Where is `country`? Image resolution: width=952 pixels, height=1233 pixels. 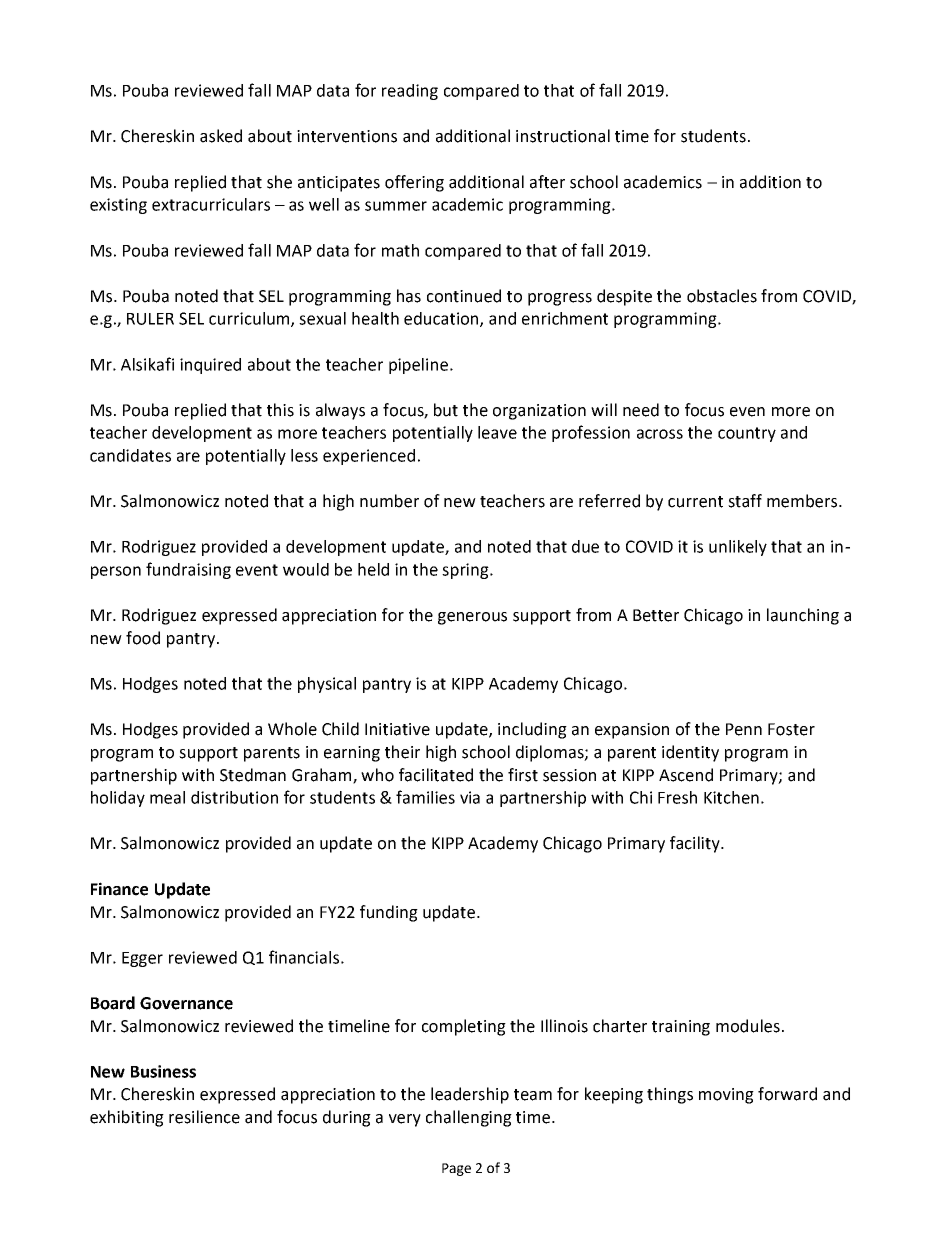
country is located at coordinates (747, 434).
